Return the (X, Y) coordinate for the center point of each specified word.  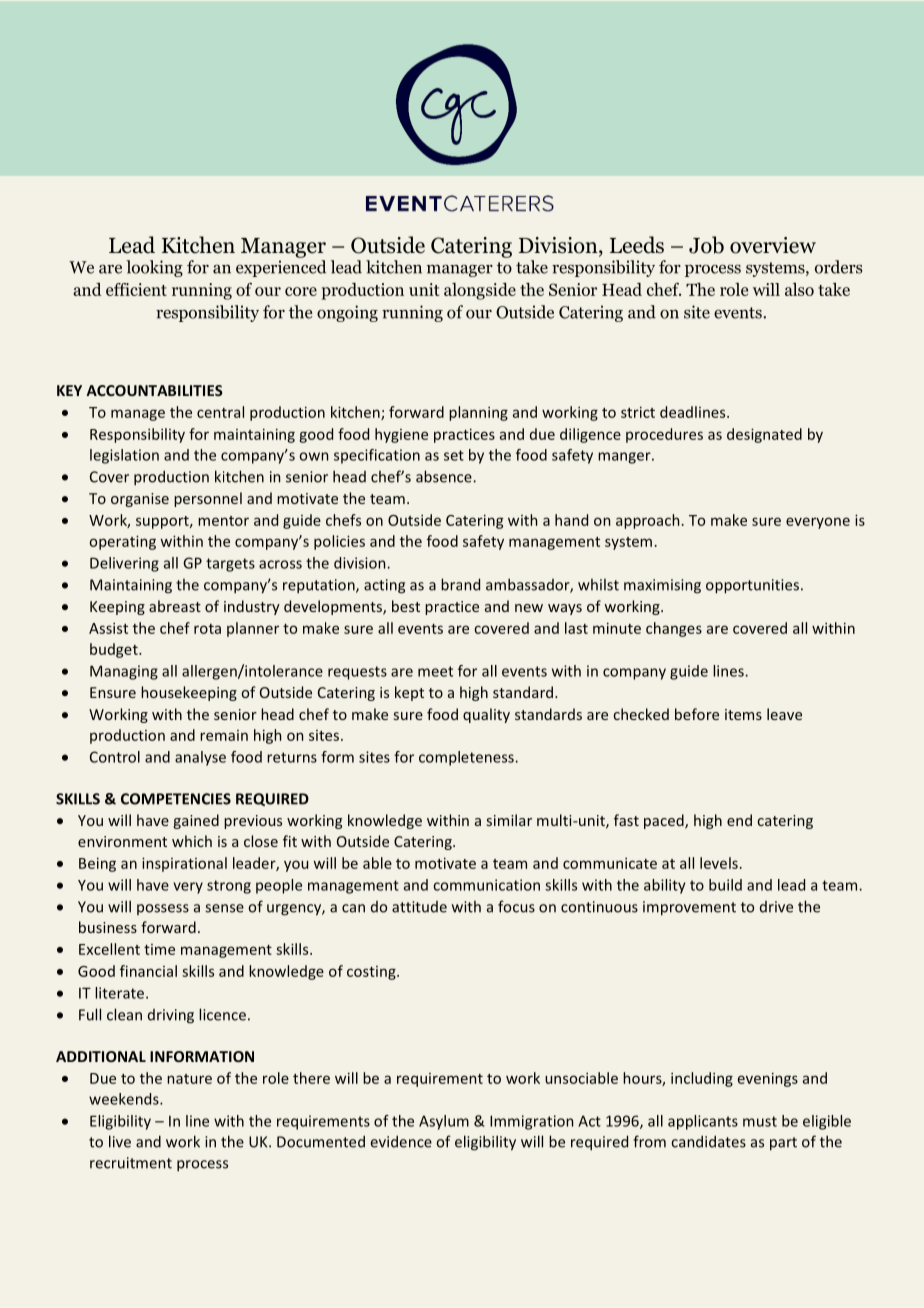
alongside (480, 291)
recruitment (131, 1163)
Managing (124, 672)
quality (486, 715)
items (743, 714)
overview (773, 245)
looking (154, 268)
